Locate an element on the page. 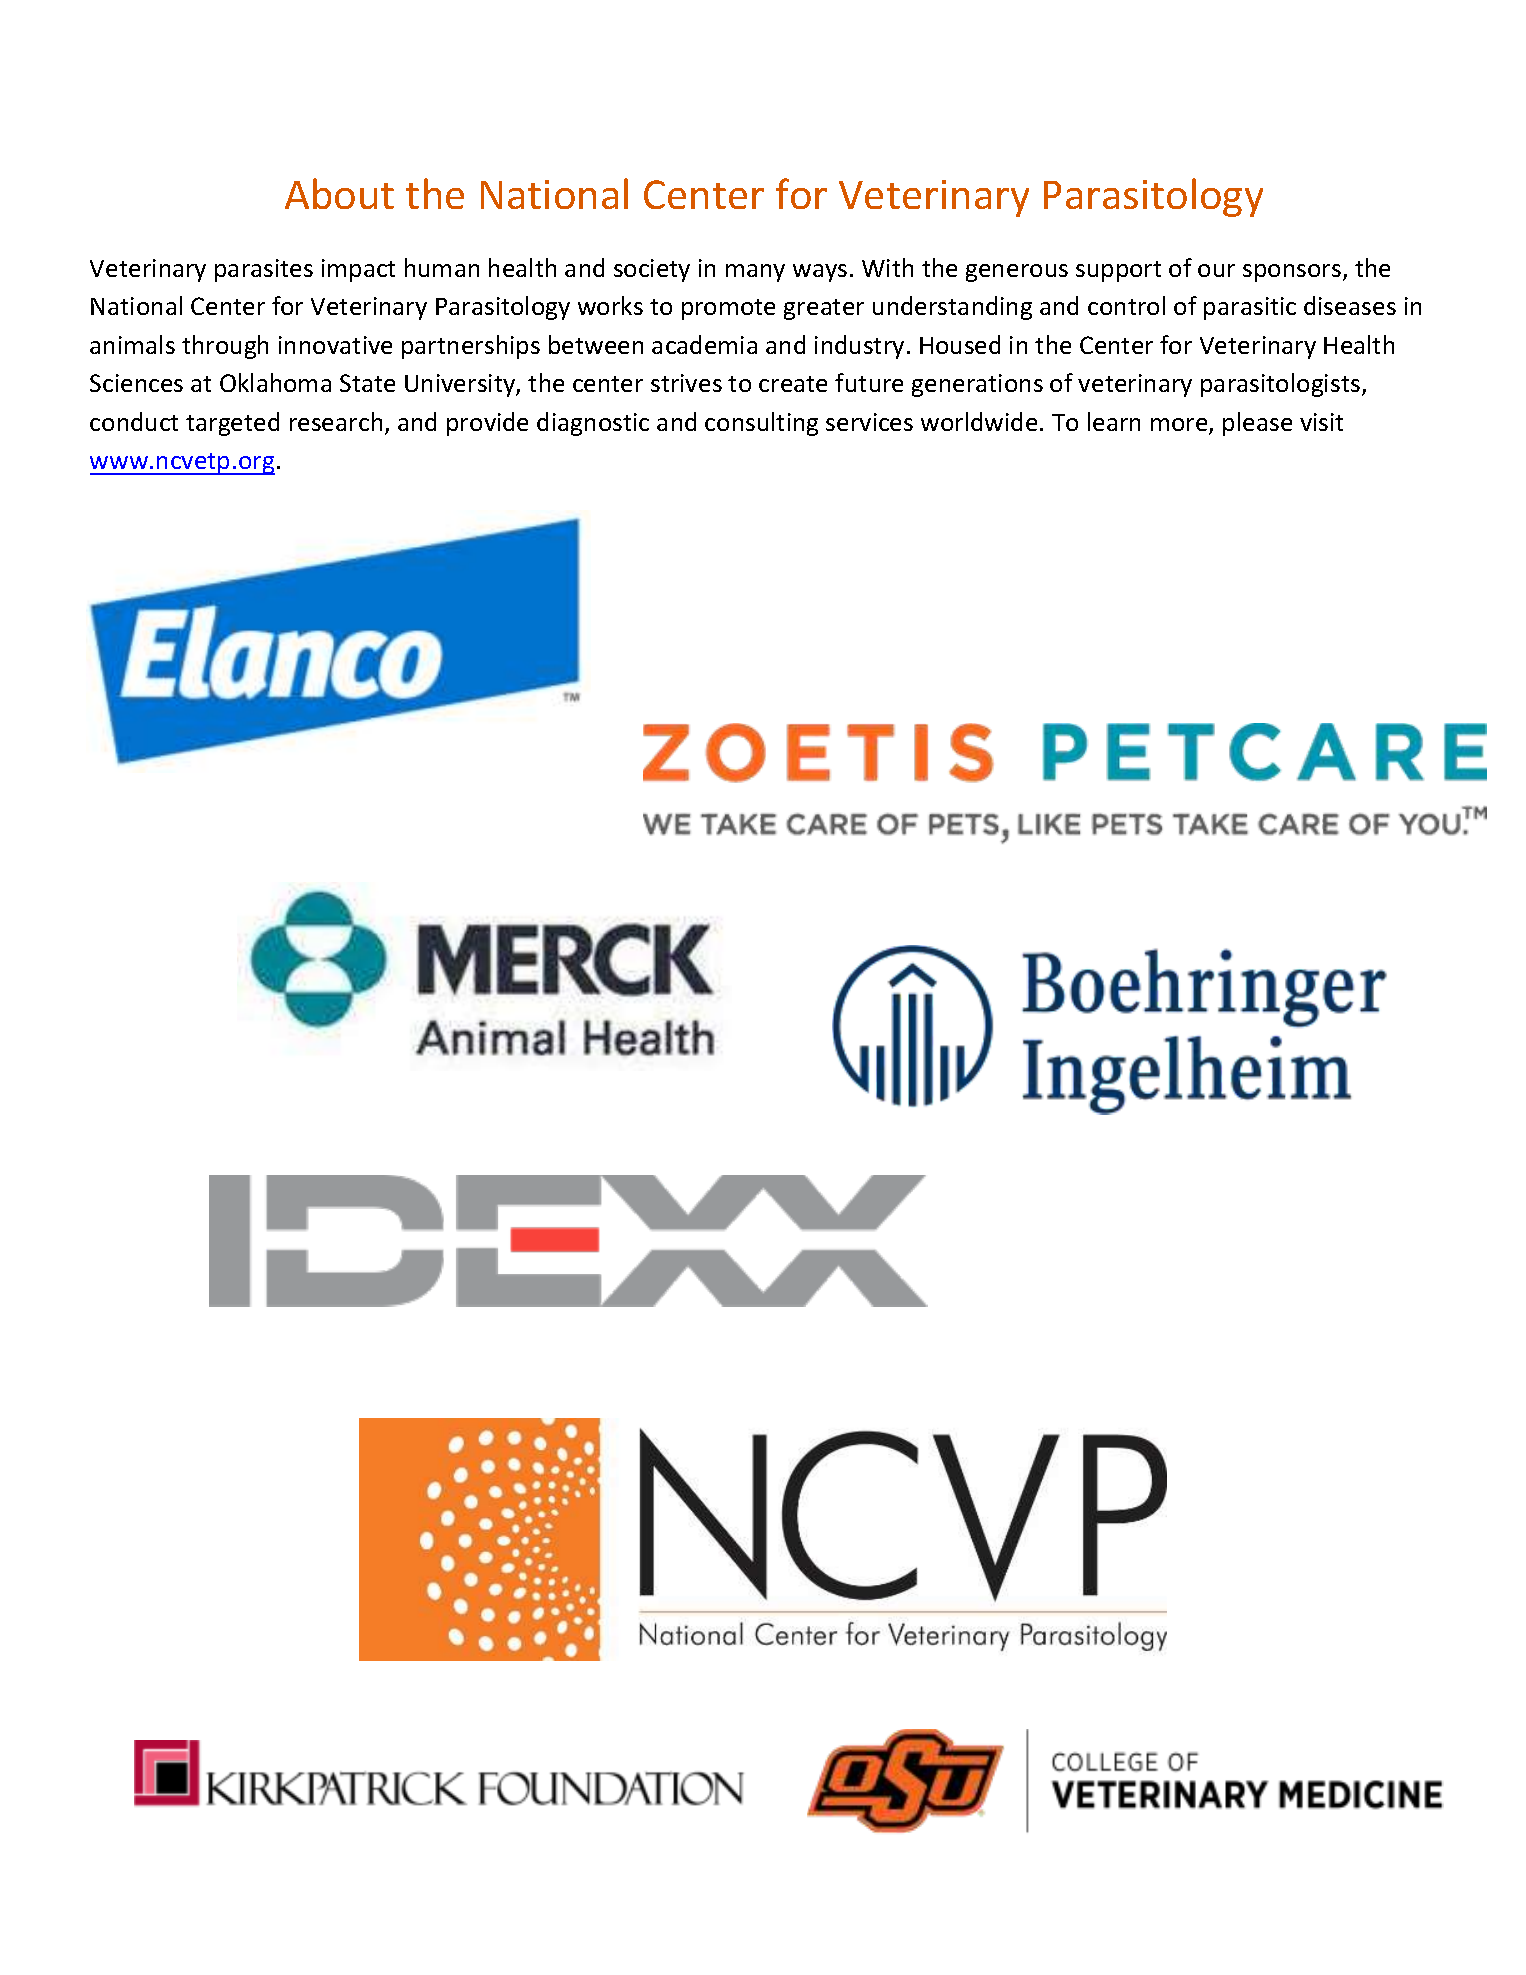 Image resolution: width=1526 pixels, height=1975 pixels. consulting is located at coordinates (761, 424).
